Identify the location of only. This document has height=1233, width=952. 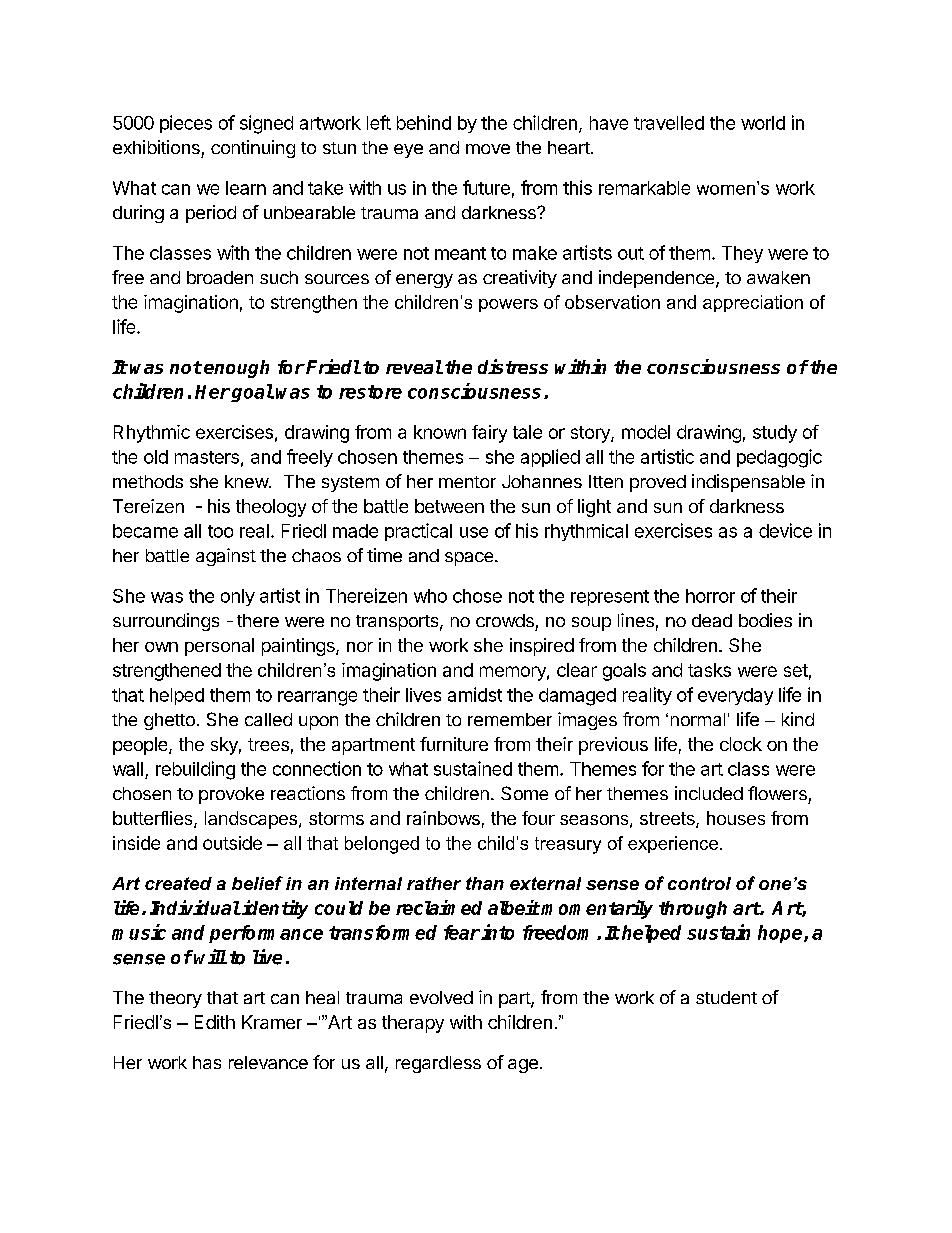
(238, 597).
